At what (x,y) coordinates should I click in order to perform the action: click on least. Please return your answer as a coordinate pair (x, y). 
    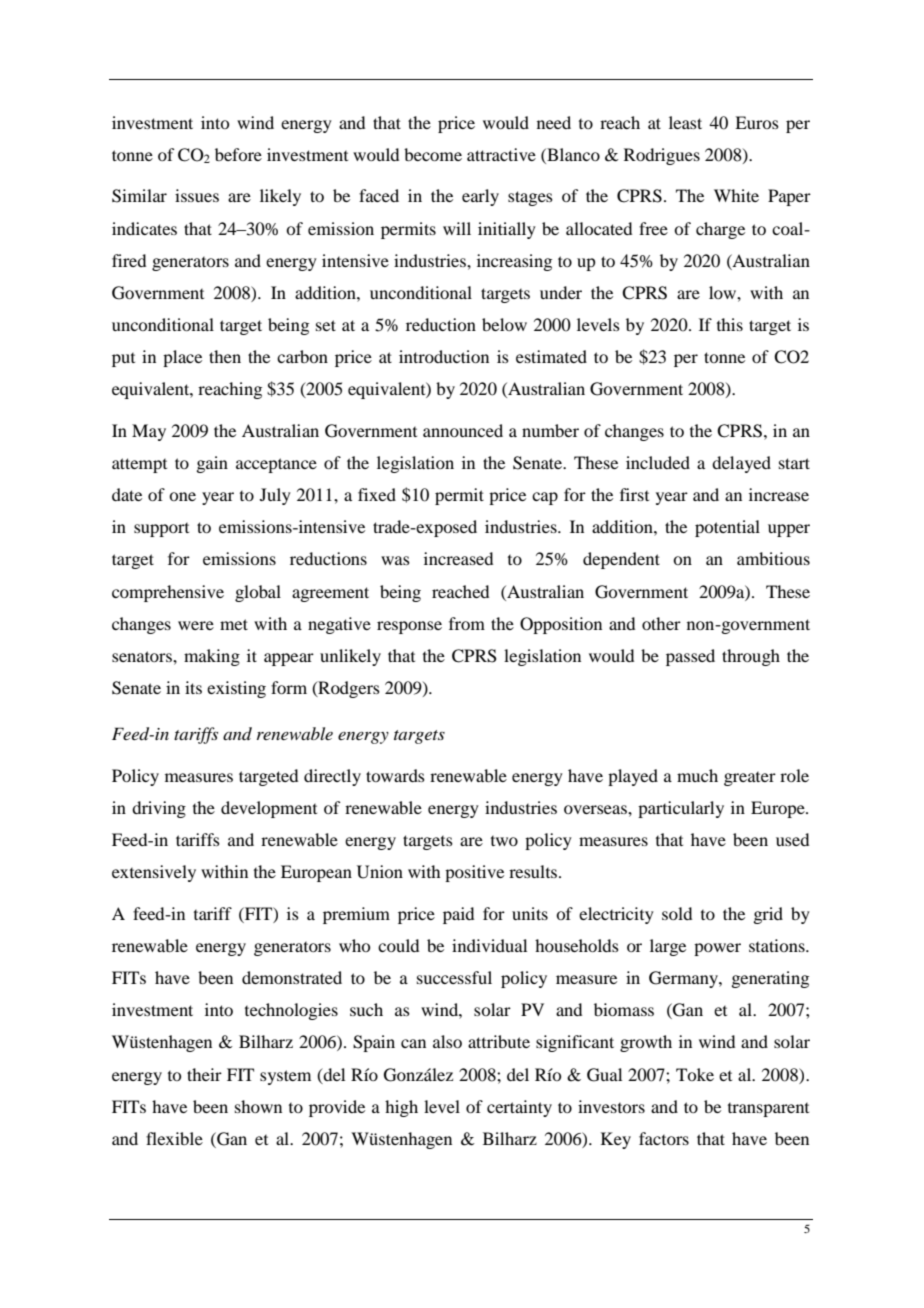
    Looking at the image, I should click on (685, 122).
